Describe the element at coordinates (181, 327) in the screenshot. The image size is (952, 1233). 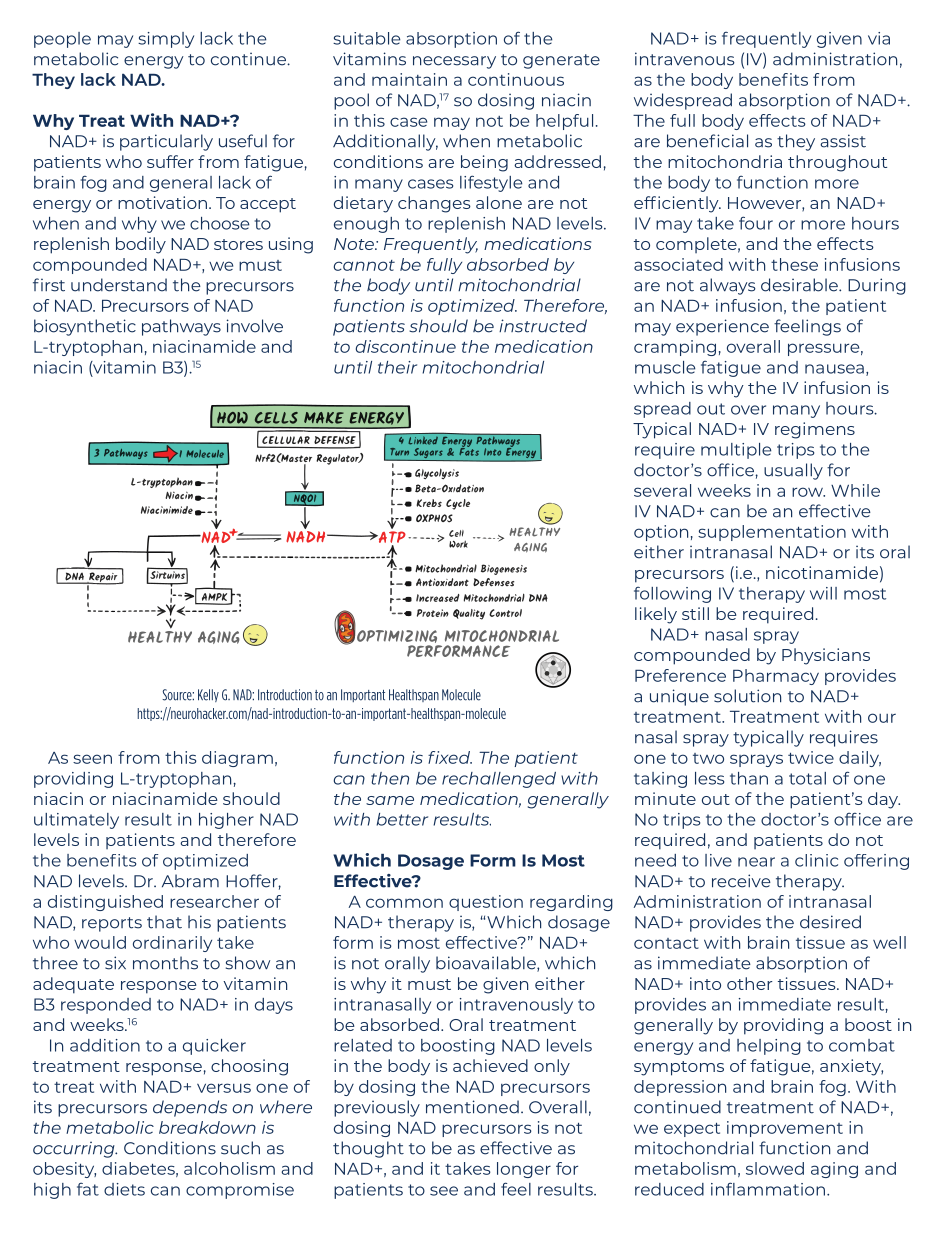
I see `pathways` at that location.
